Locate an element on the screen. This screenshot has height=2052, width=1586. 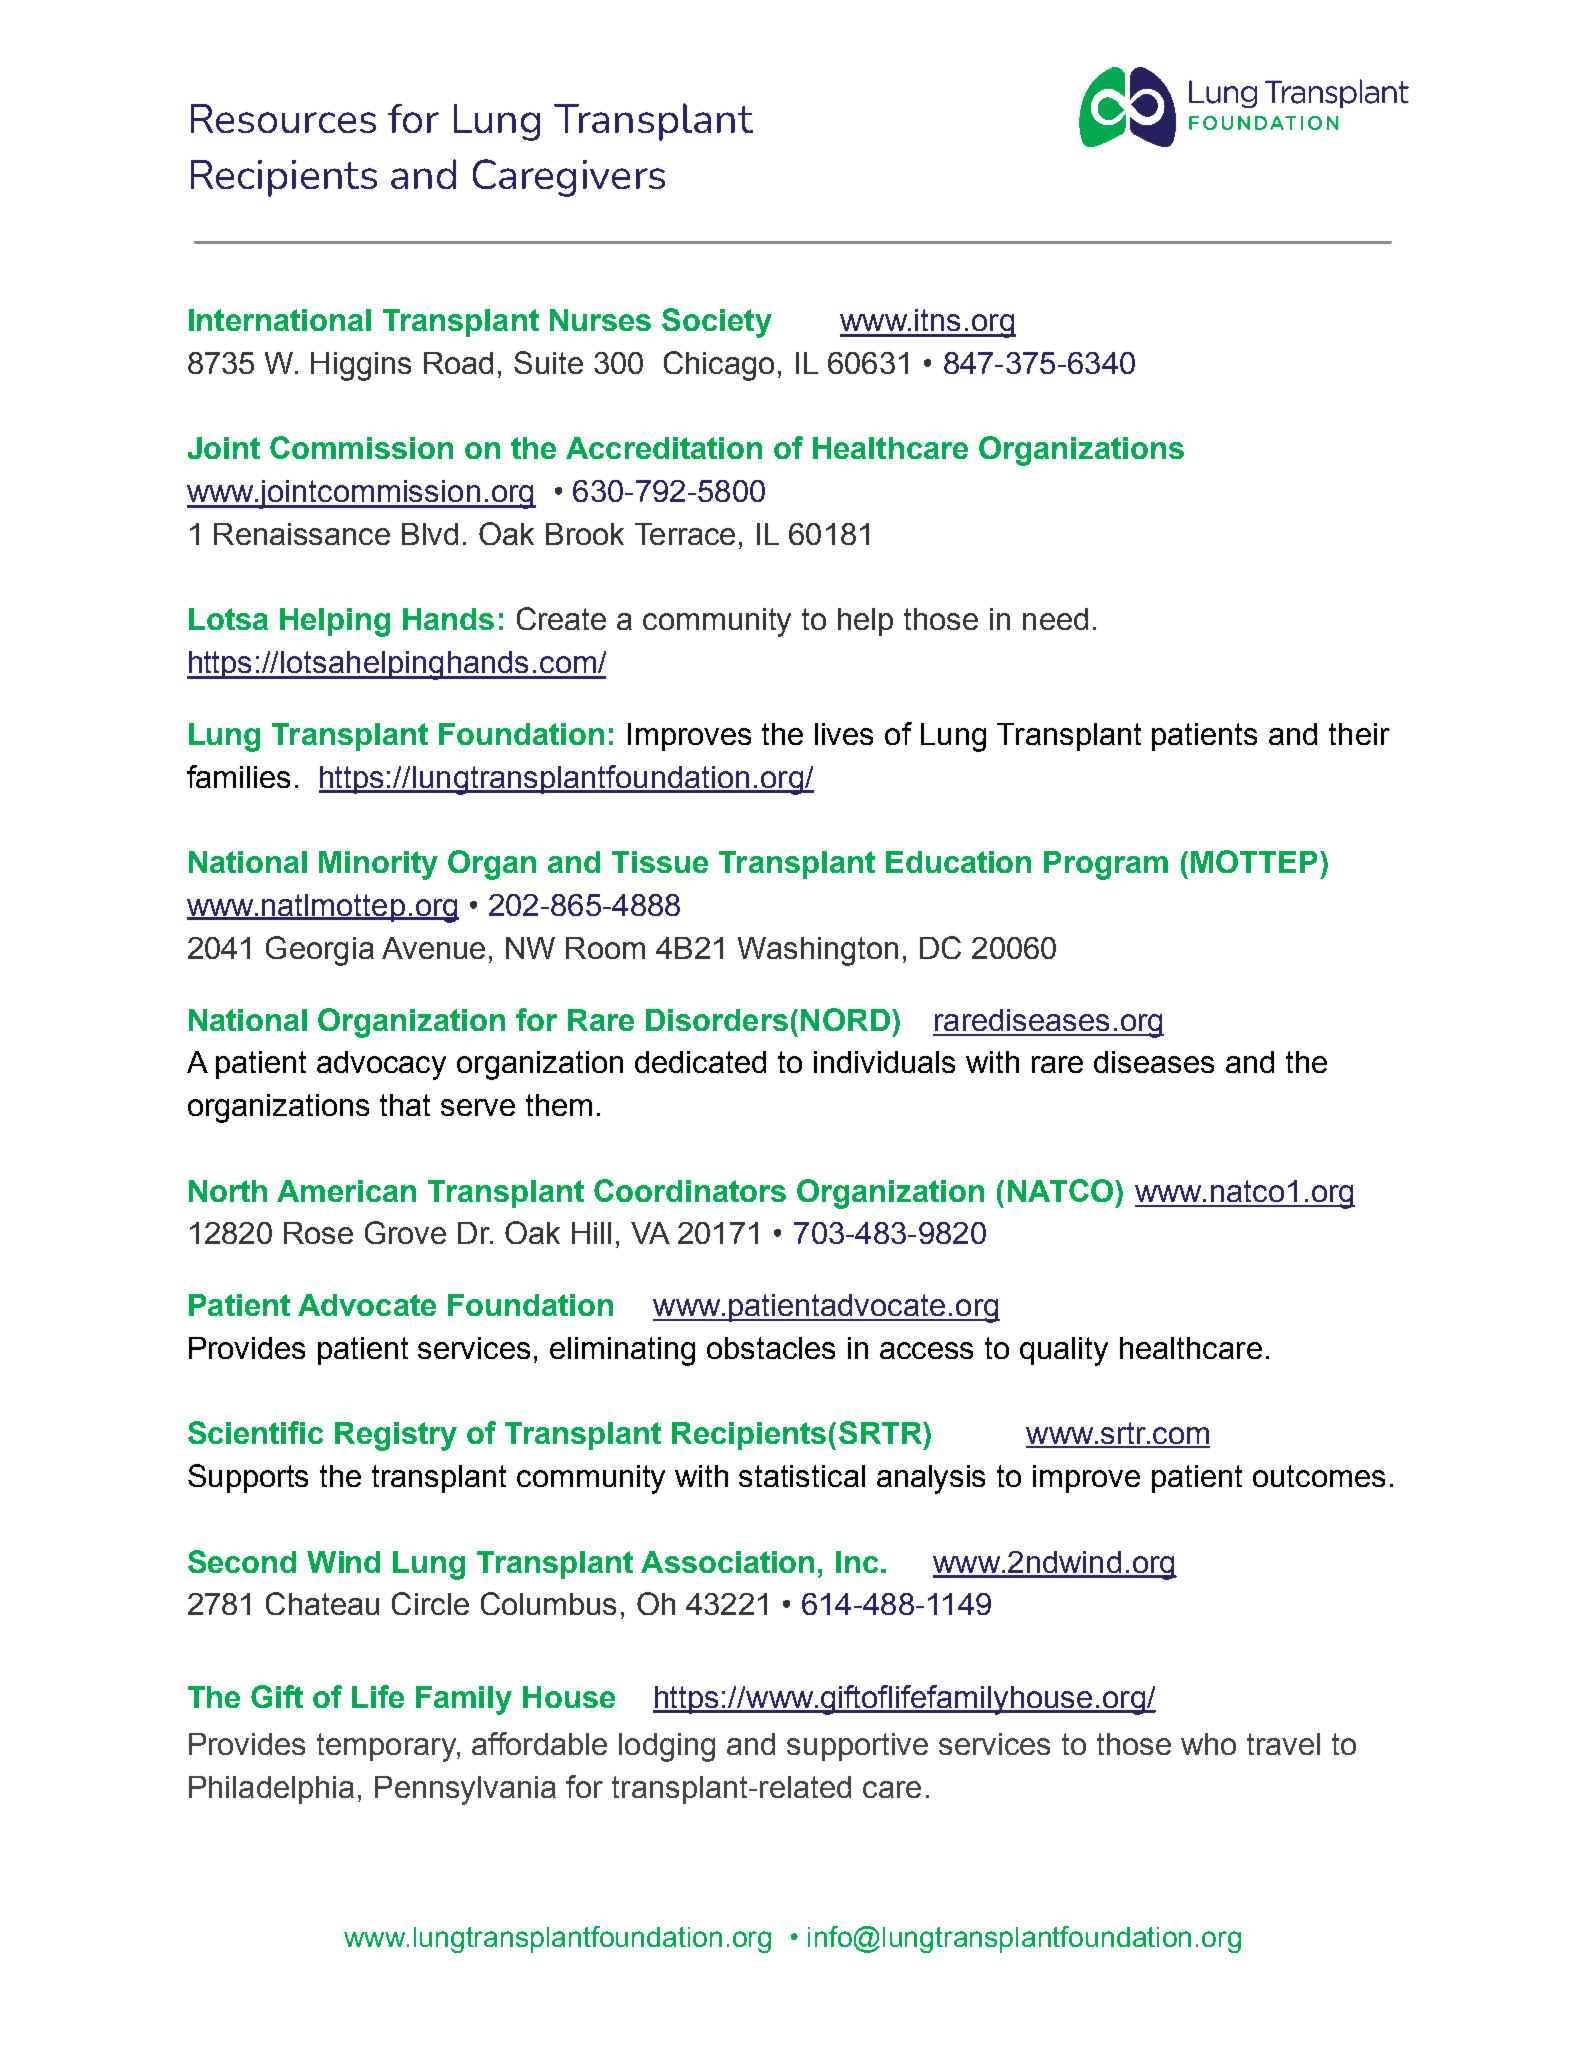
temporary is located at coordinates (387, 1747).
